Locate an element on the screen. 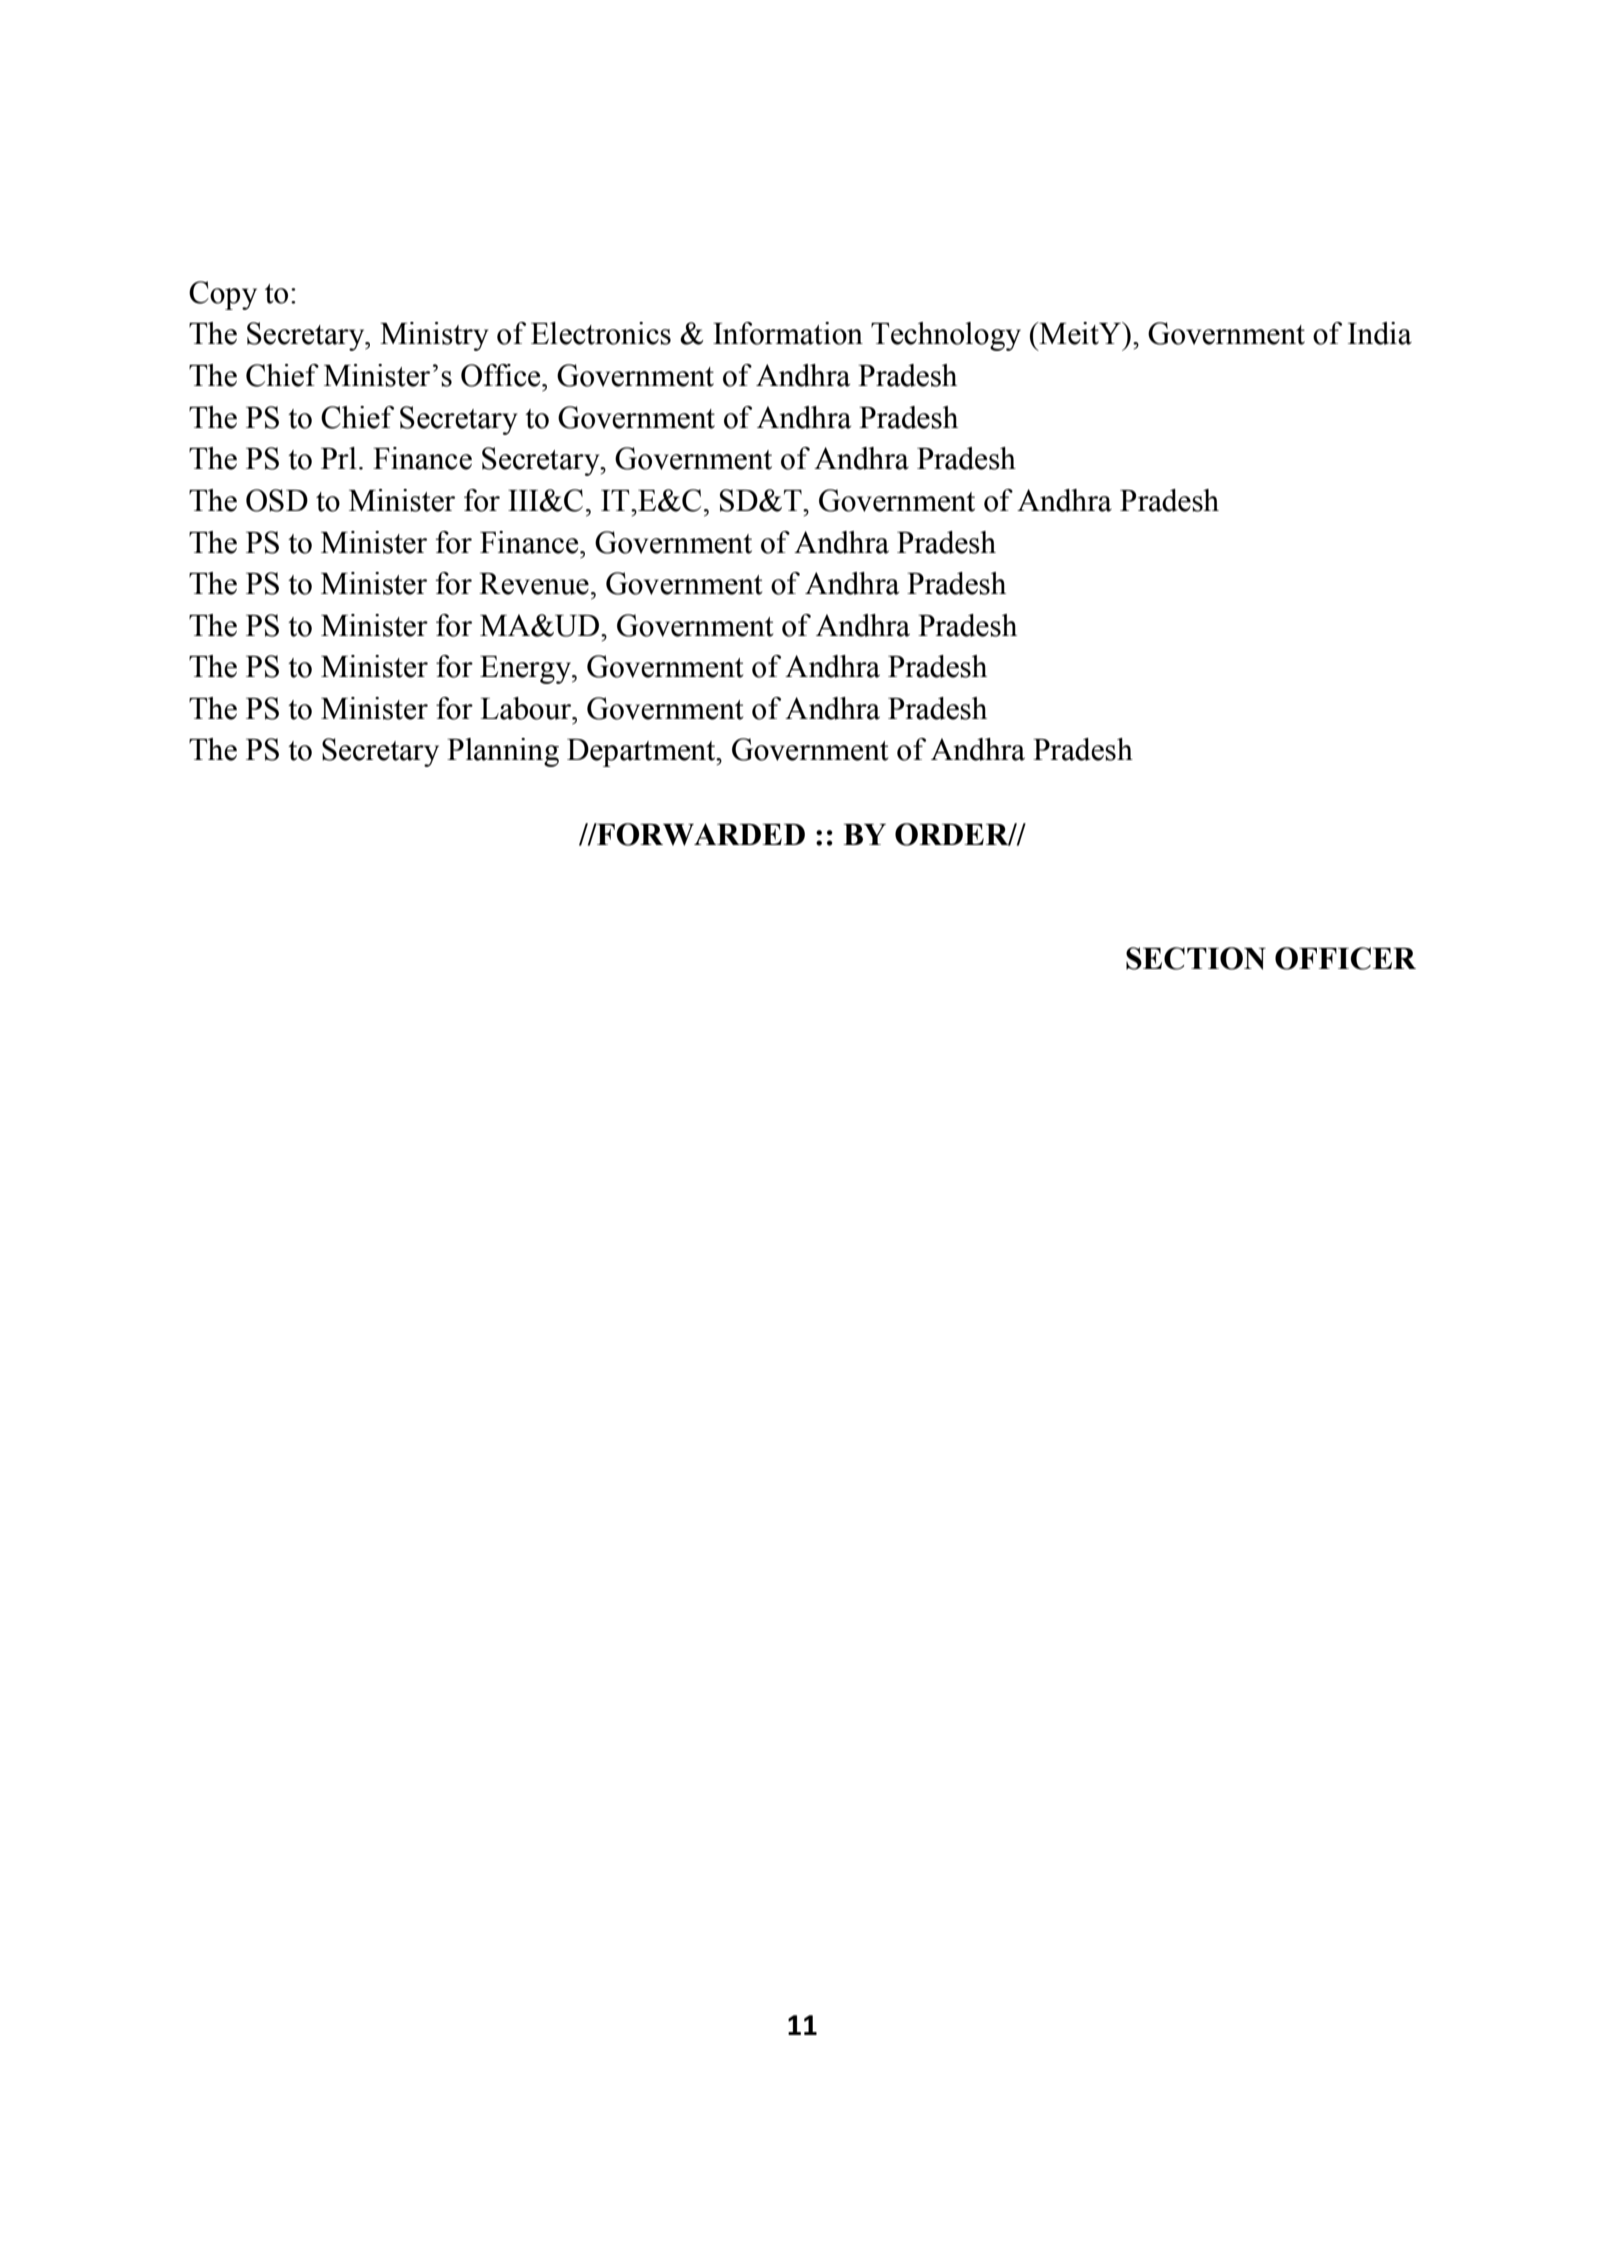 This screenshot has height=2268, width=1604. Information is located at coordinates (788, 333).
